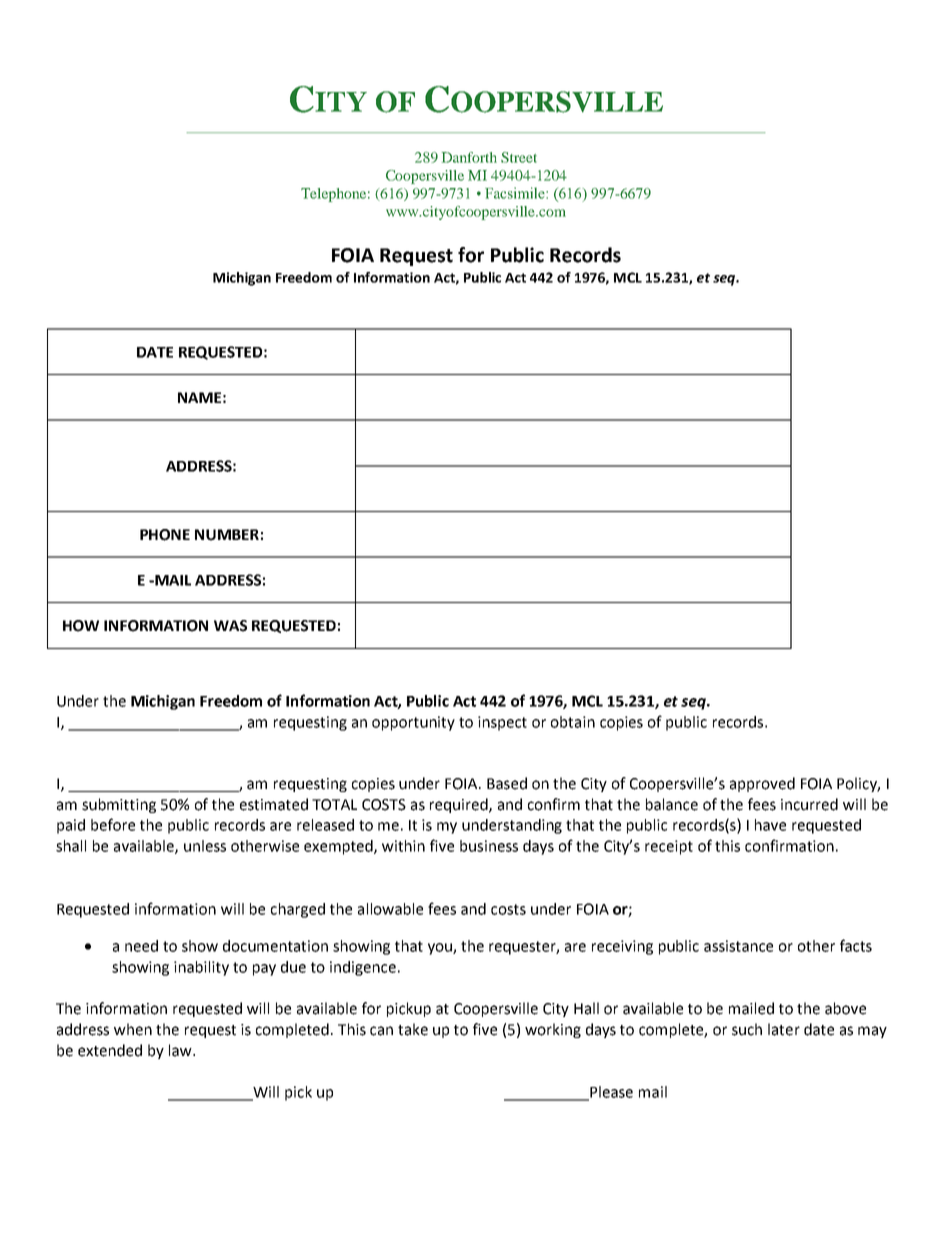 This document has width=952, height=1233. I want to click on opportunity, so click(413, 723).
